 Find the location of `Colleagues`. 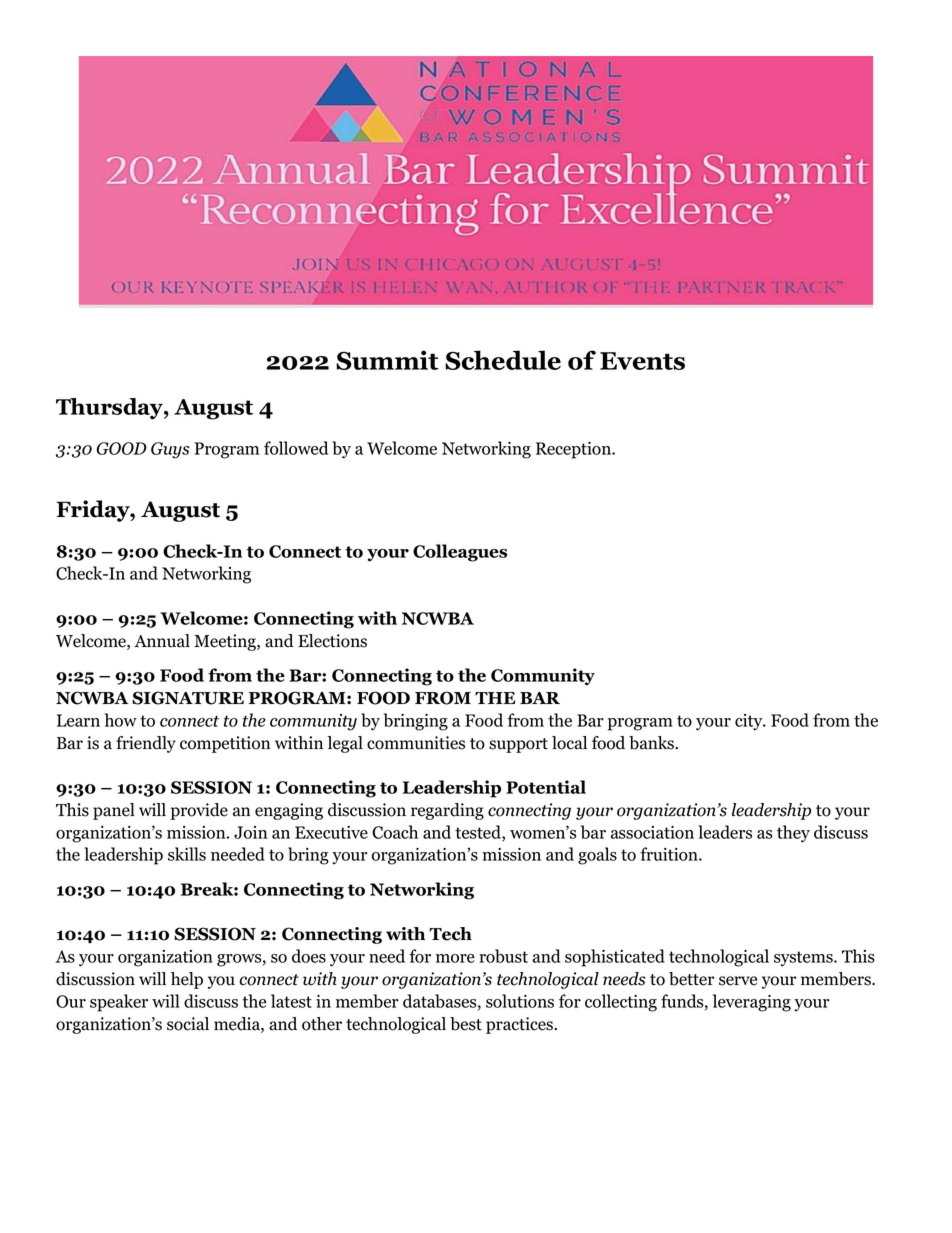

Colleagues is located at coordinates (460, 553).
